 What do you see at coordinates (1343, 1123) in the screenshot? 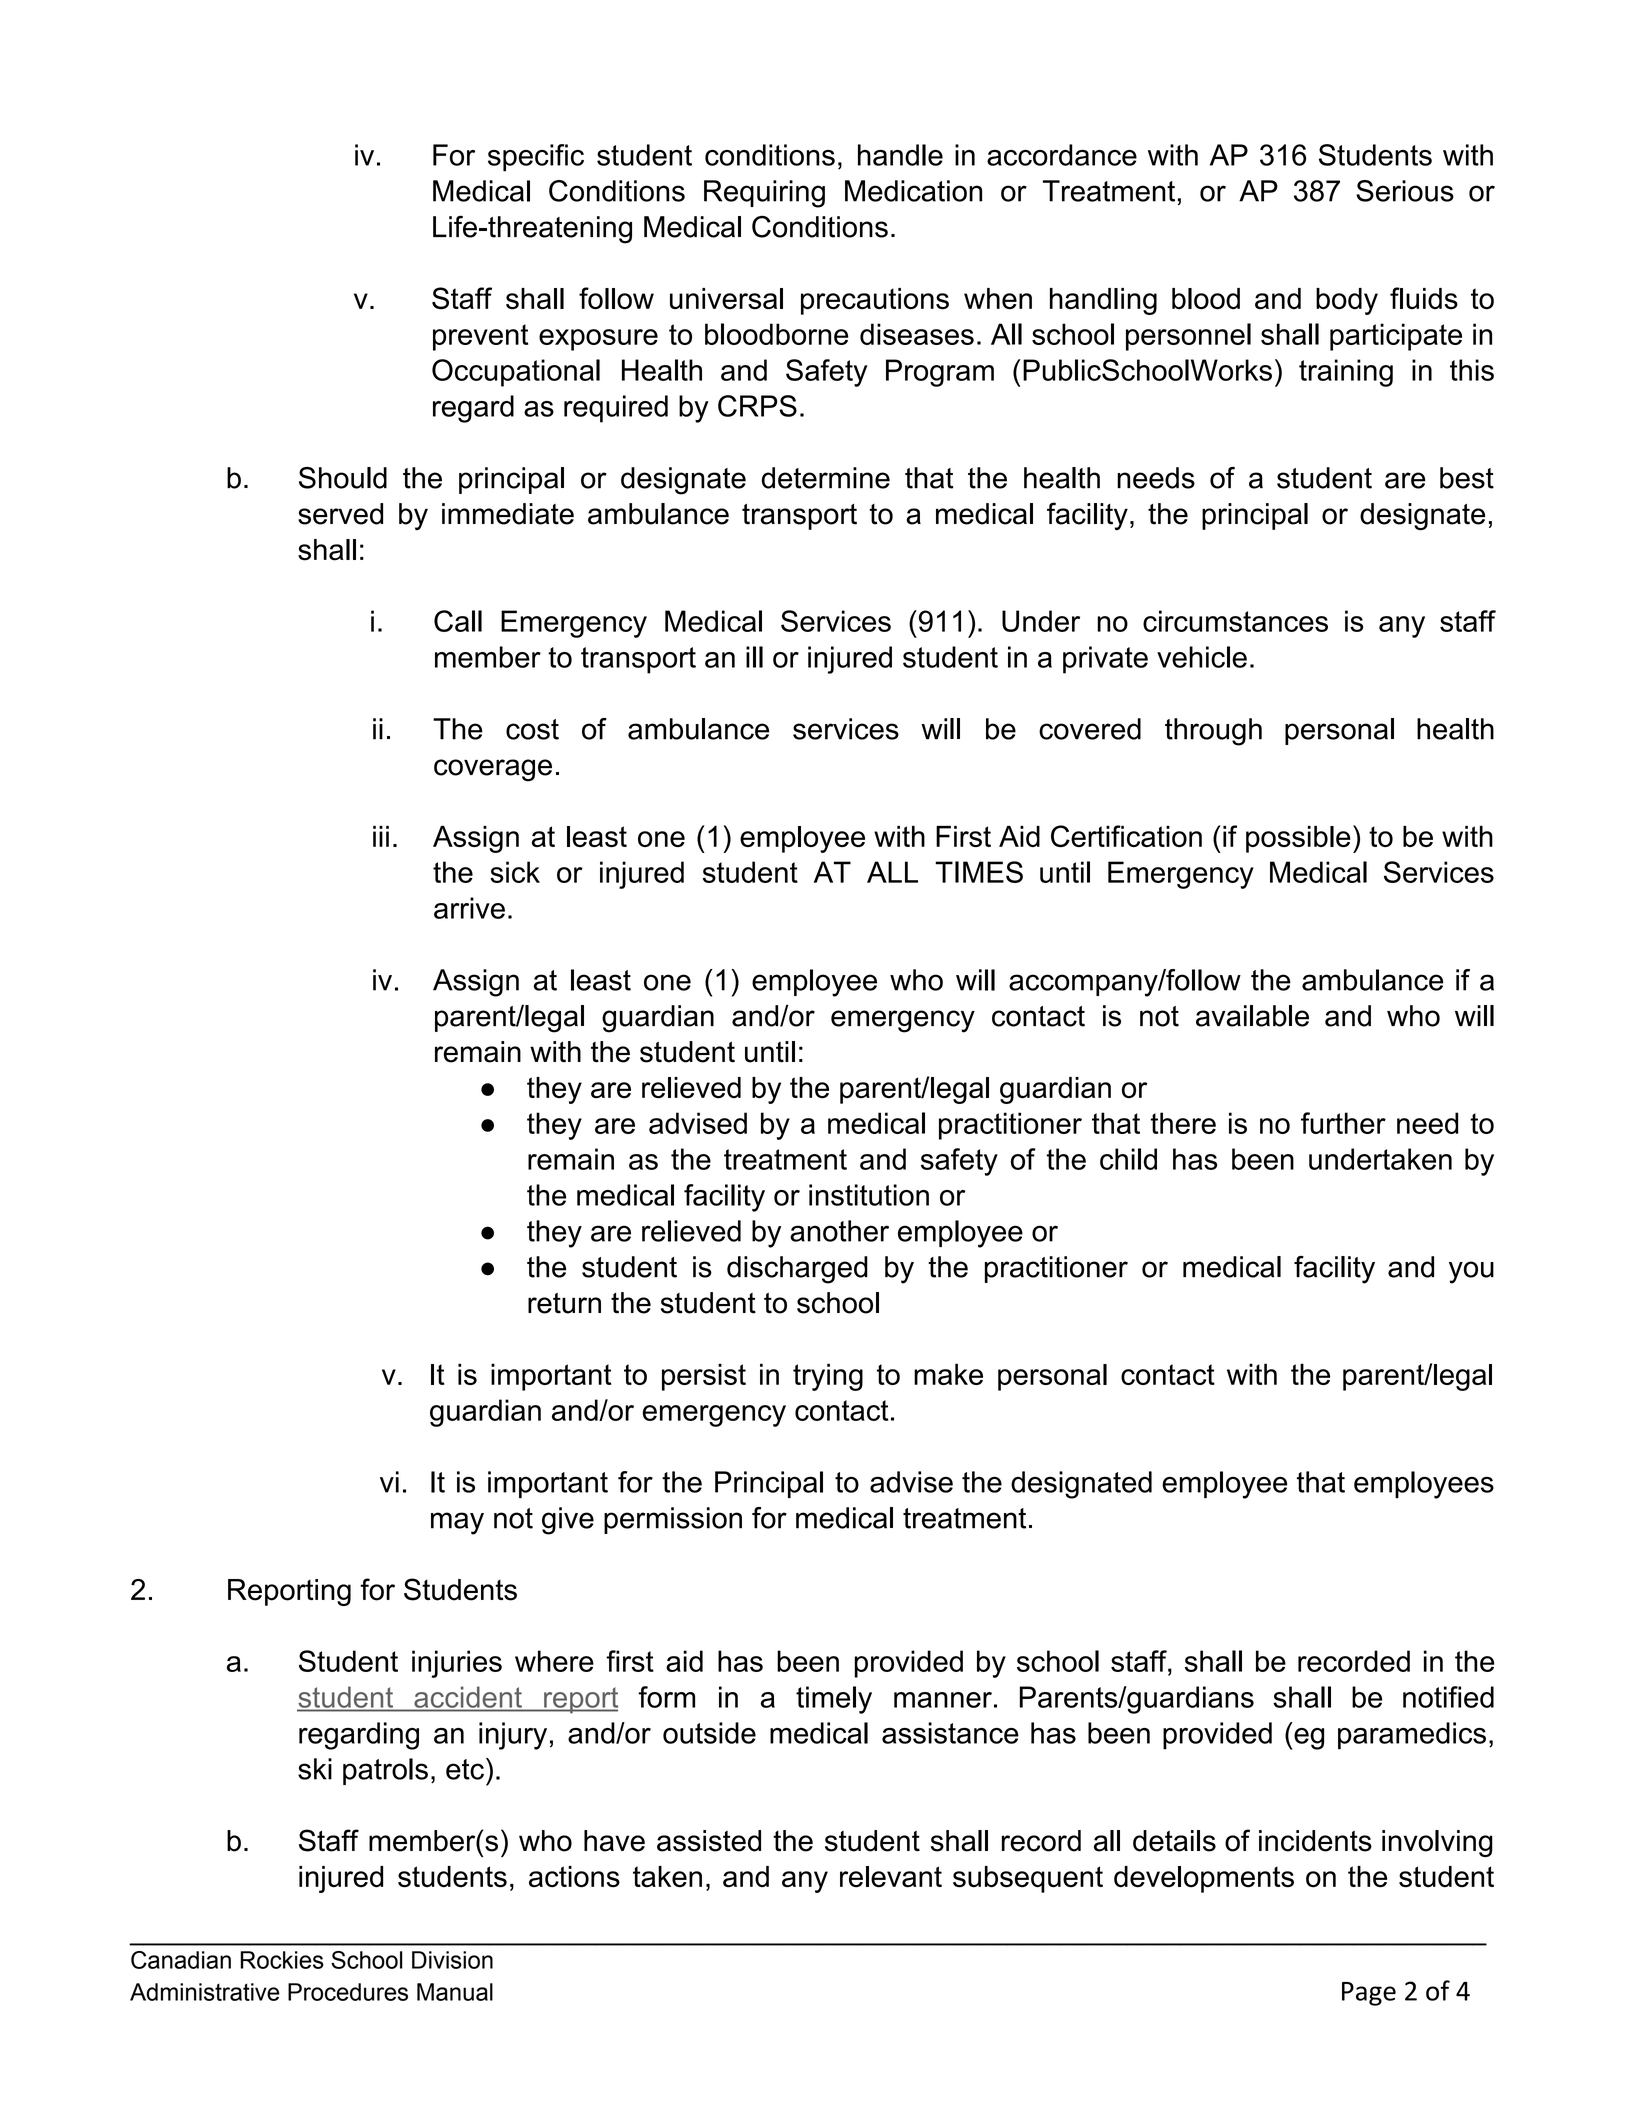
I see `further` at bounding box center [1343, 1123].
